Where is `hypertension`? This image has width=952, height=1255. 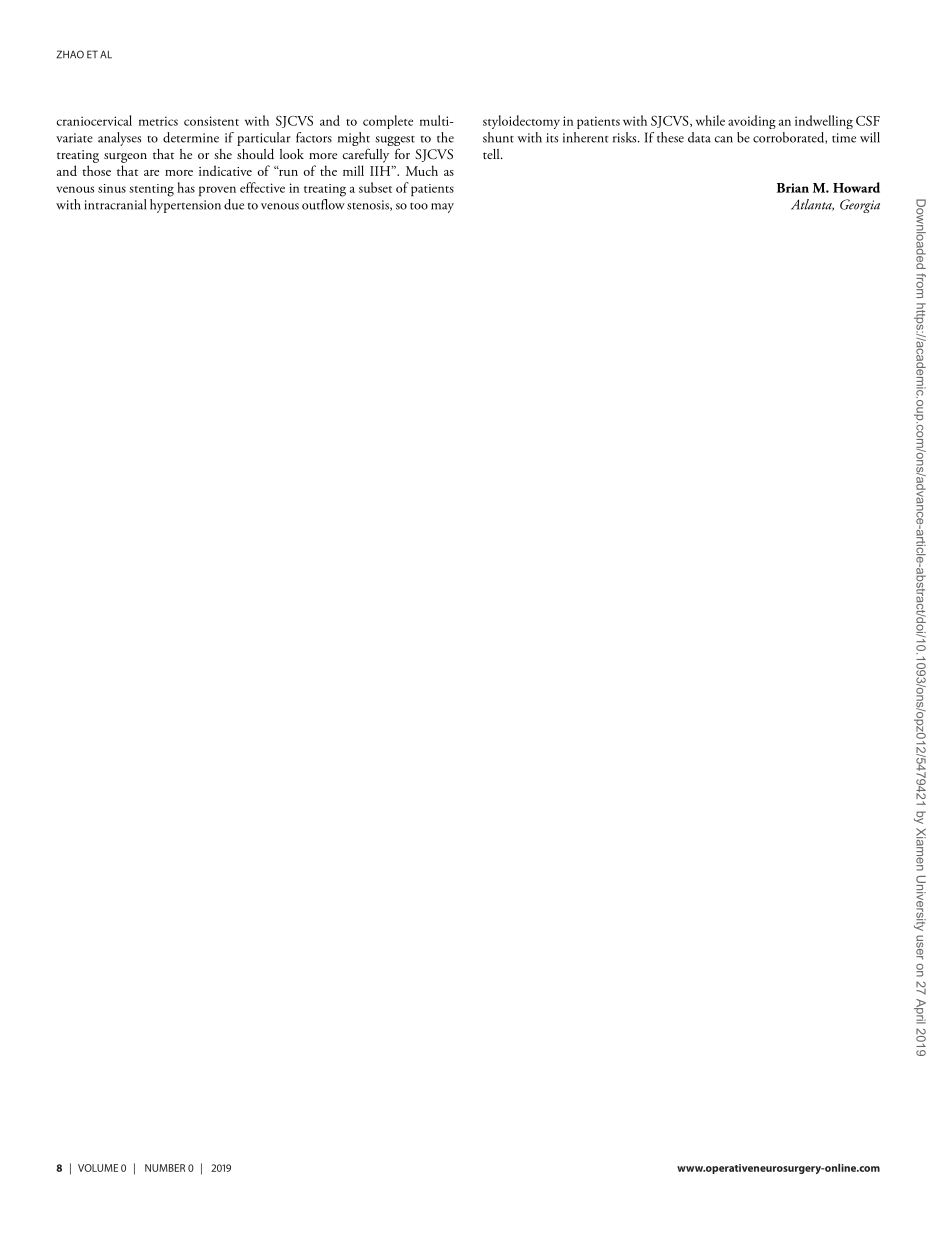 hypertension is located at coordinates (185, 206).
